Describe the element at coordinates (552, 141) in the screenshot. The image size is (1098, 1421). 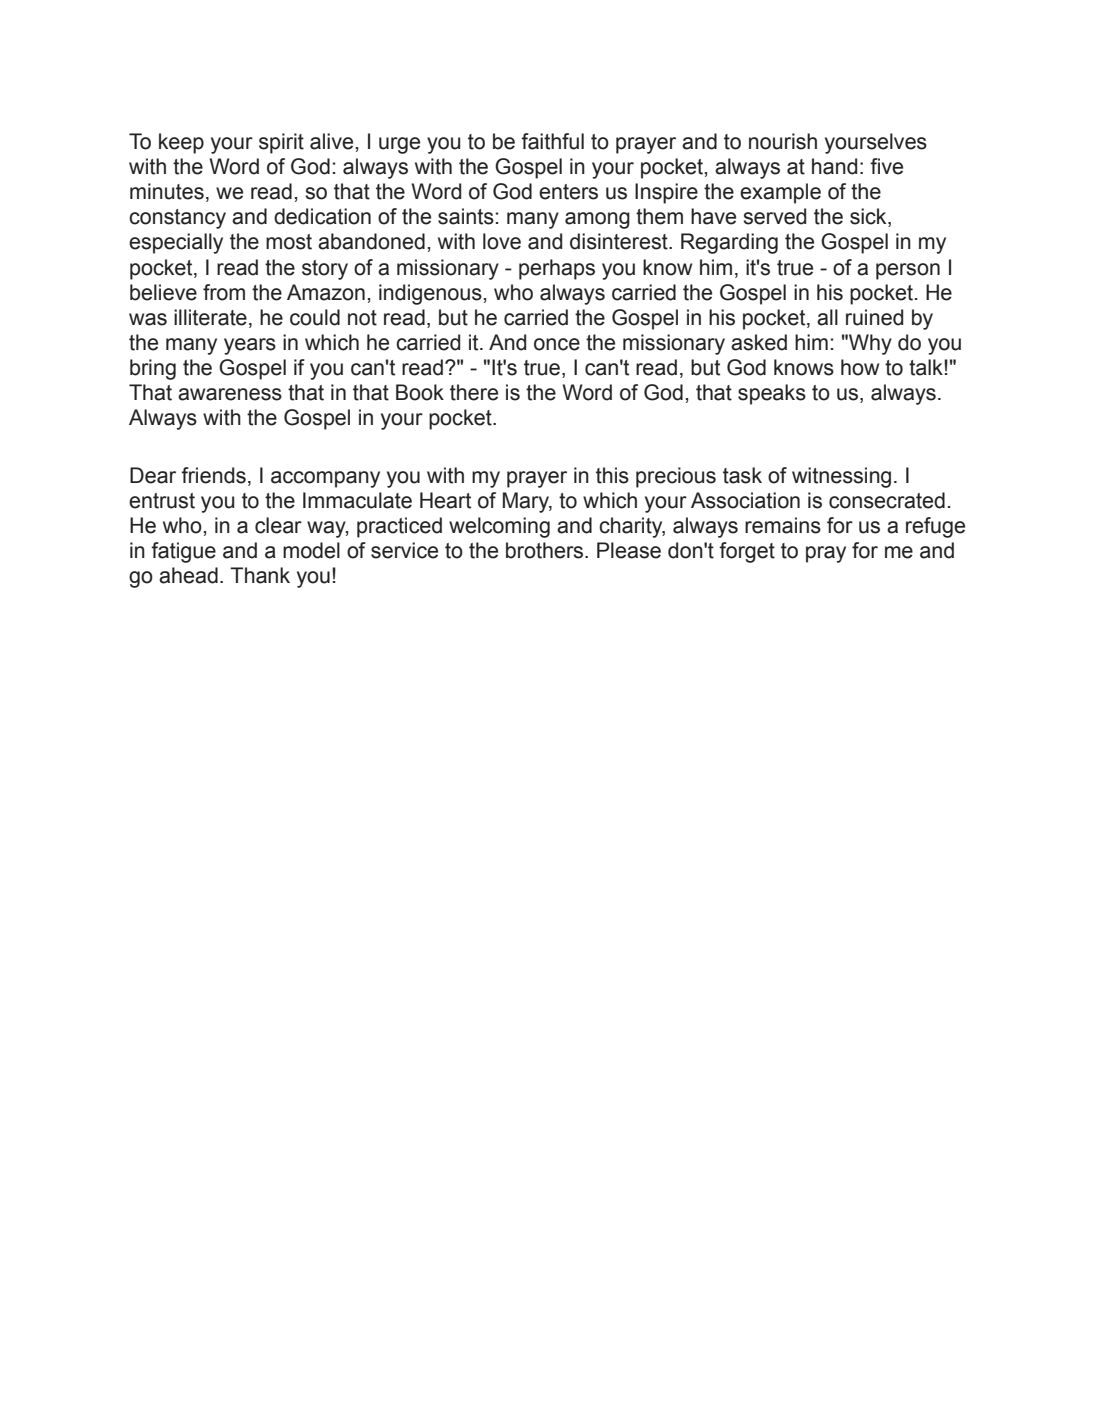
I see `faithful` at that location.
